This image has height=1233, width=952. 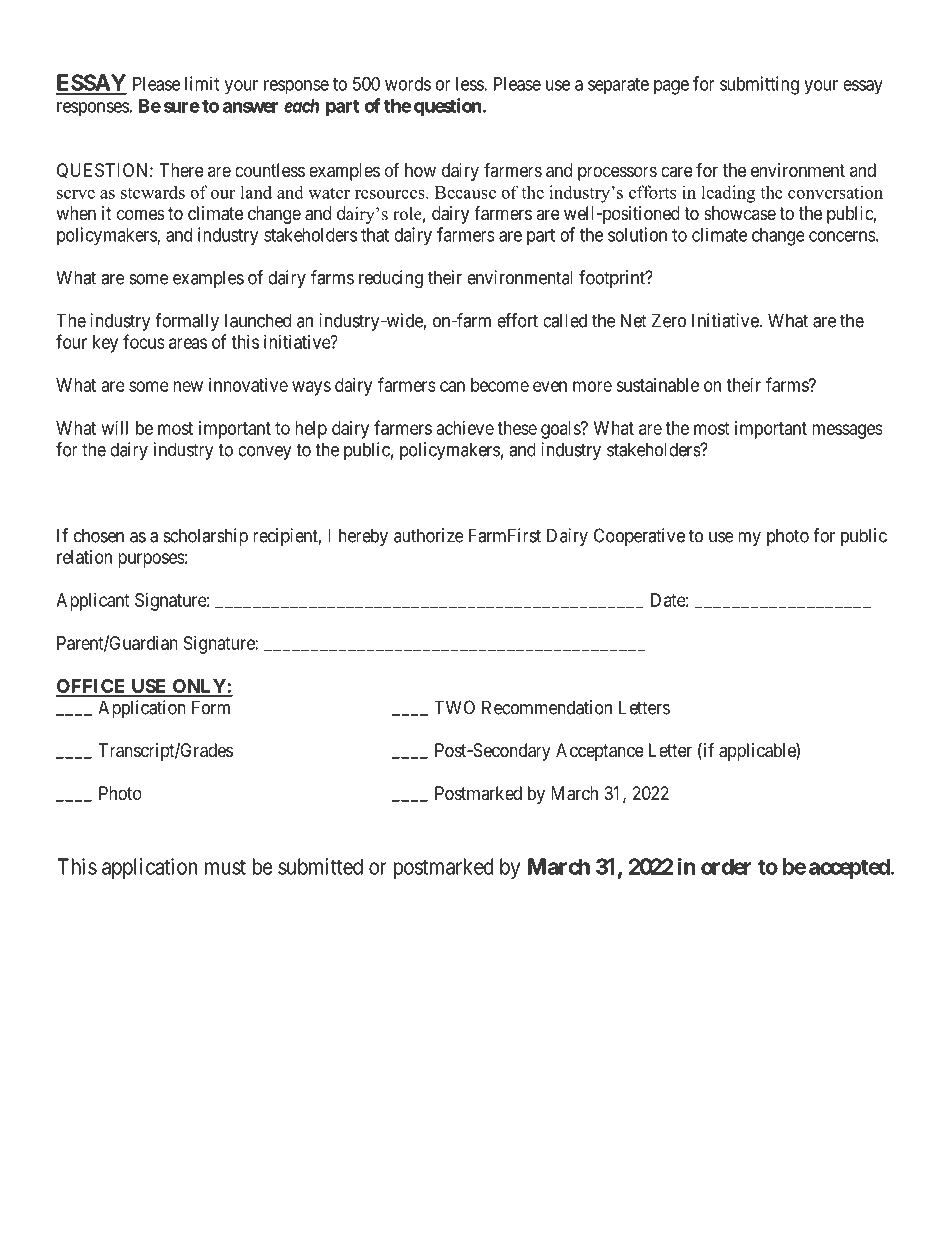 What do you see at coordinates (408, 84) in the image?
I see `words` at bounding box center [408, 84].
